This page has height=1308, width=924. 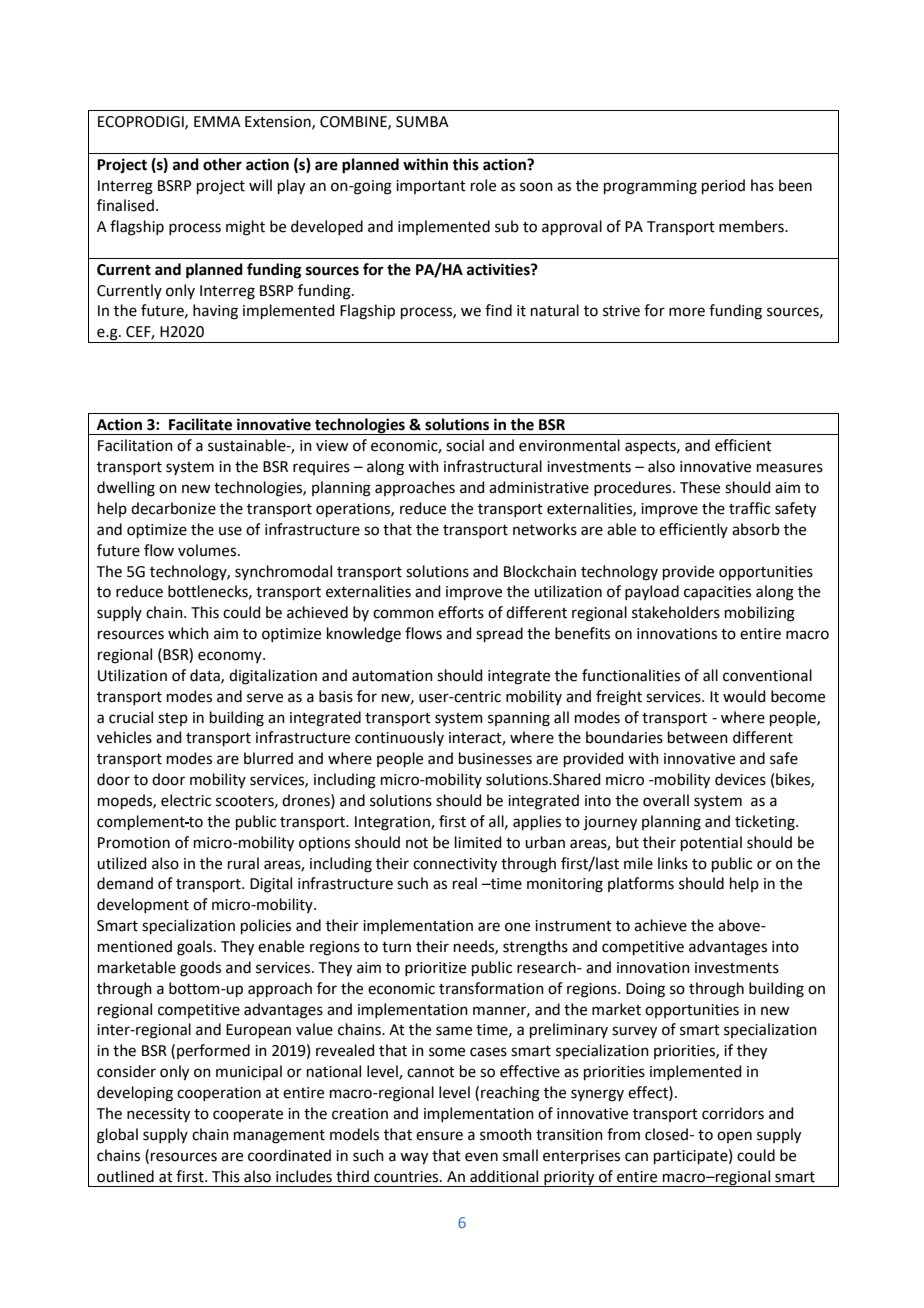 What do you see at coordinates (673, 863) in the page?
I see `links` at bounding box center [673, 863].
